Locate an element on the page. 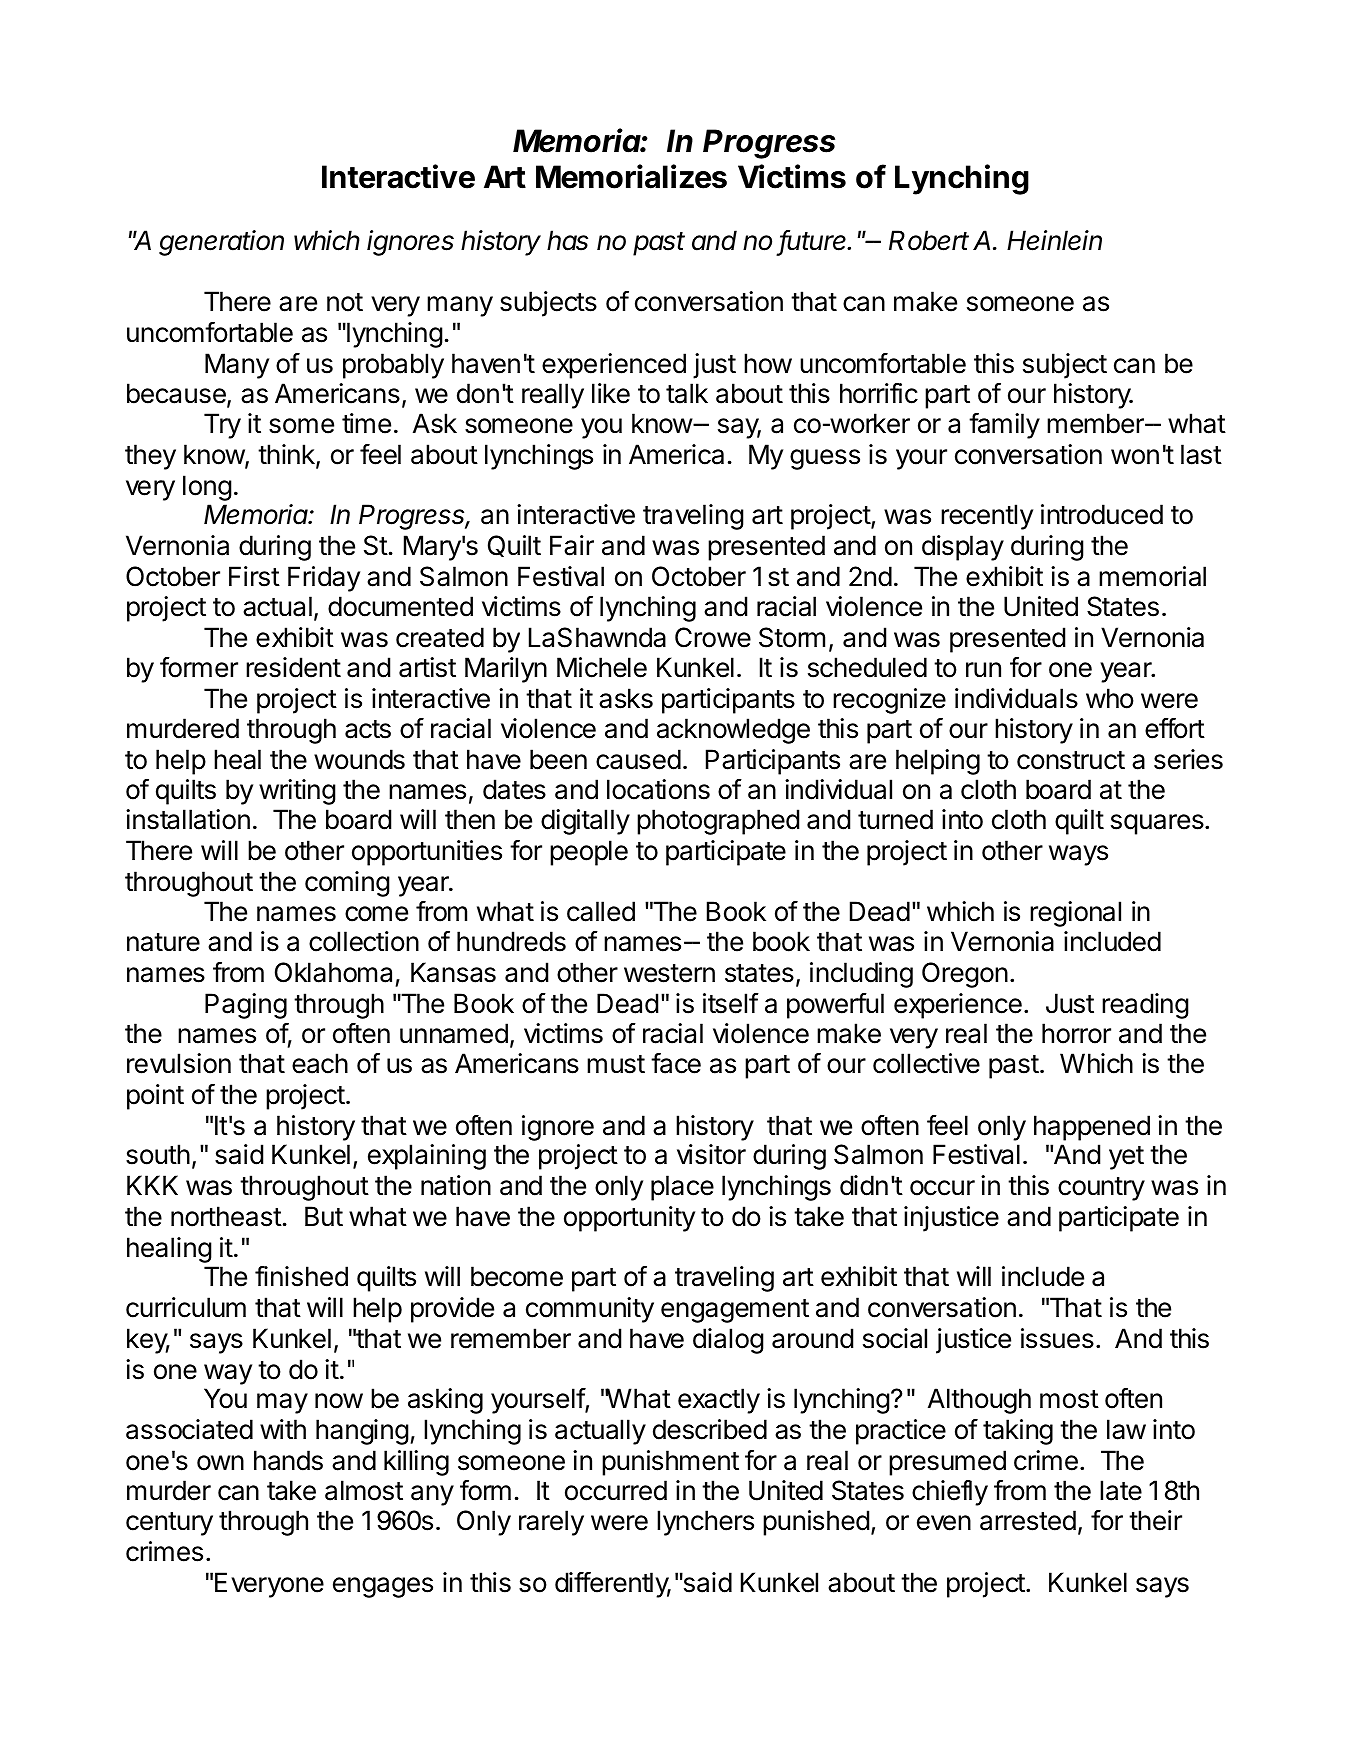 This image has width=1351, height=1749. coming is located at coordinates (347, 884).
